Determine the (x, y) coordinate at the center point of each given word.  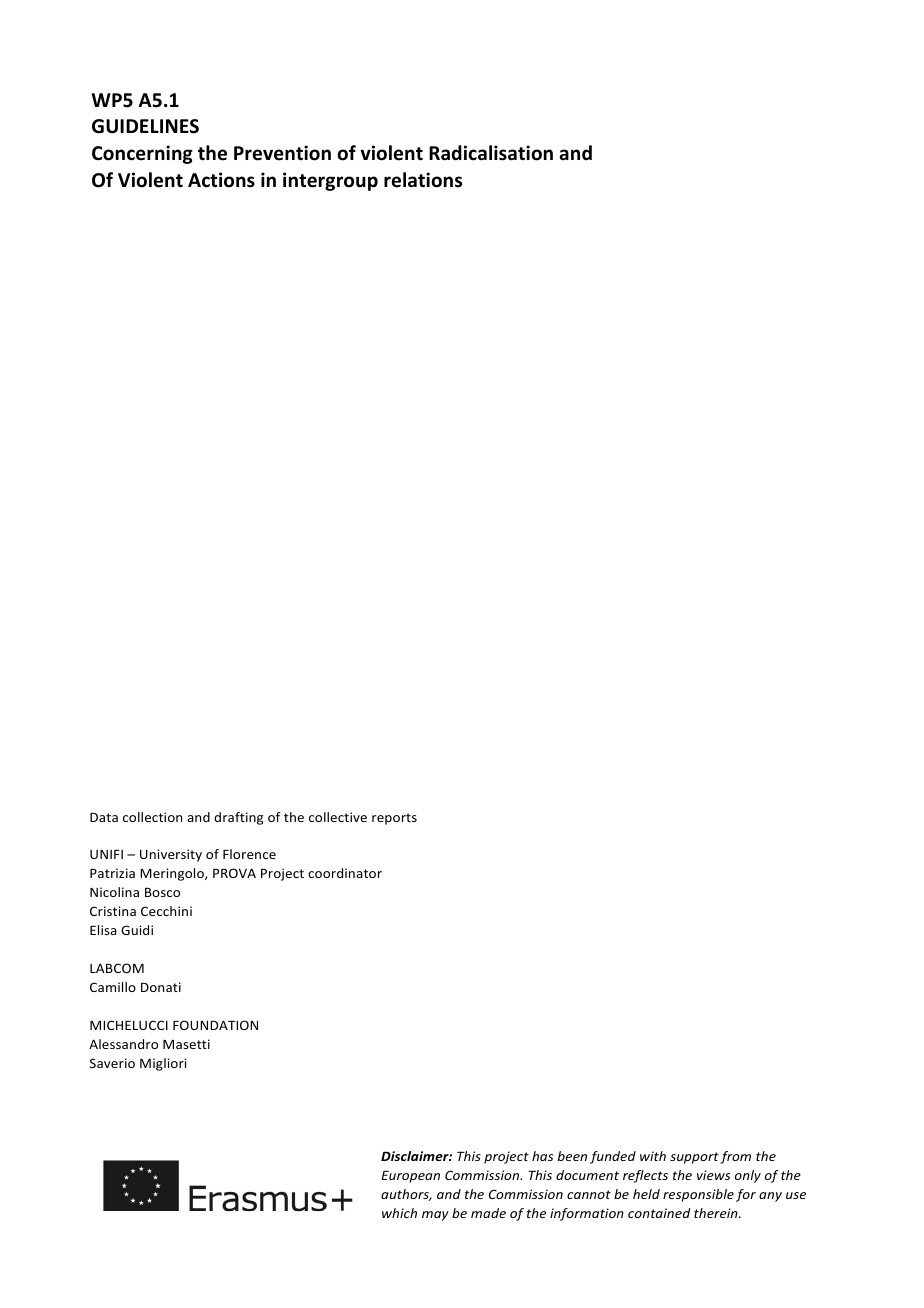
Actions (221, 180)
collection (152, 817)
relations (423, 180)
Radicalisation (491, 153)
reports (394, 819)
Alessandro (123, 1044)
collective (338, 817)
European (410, 1177)
